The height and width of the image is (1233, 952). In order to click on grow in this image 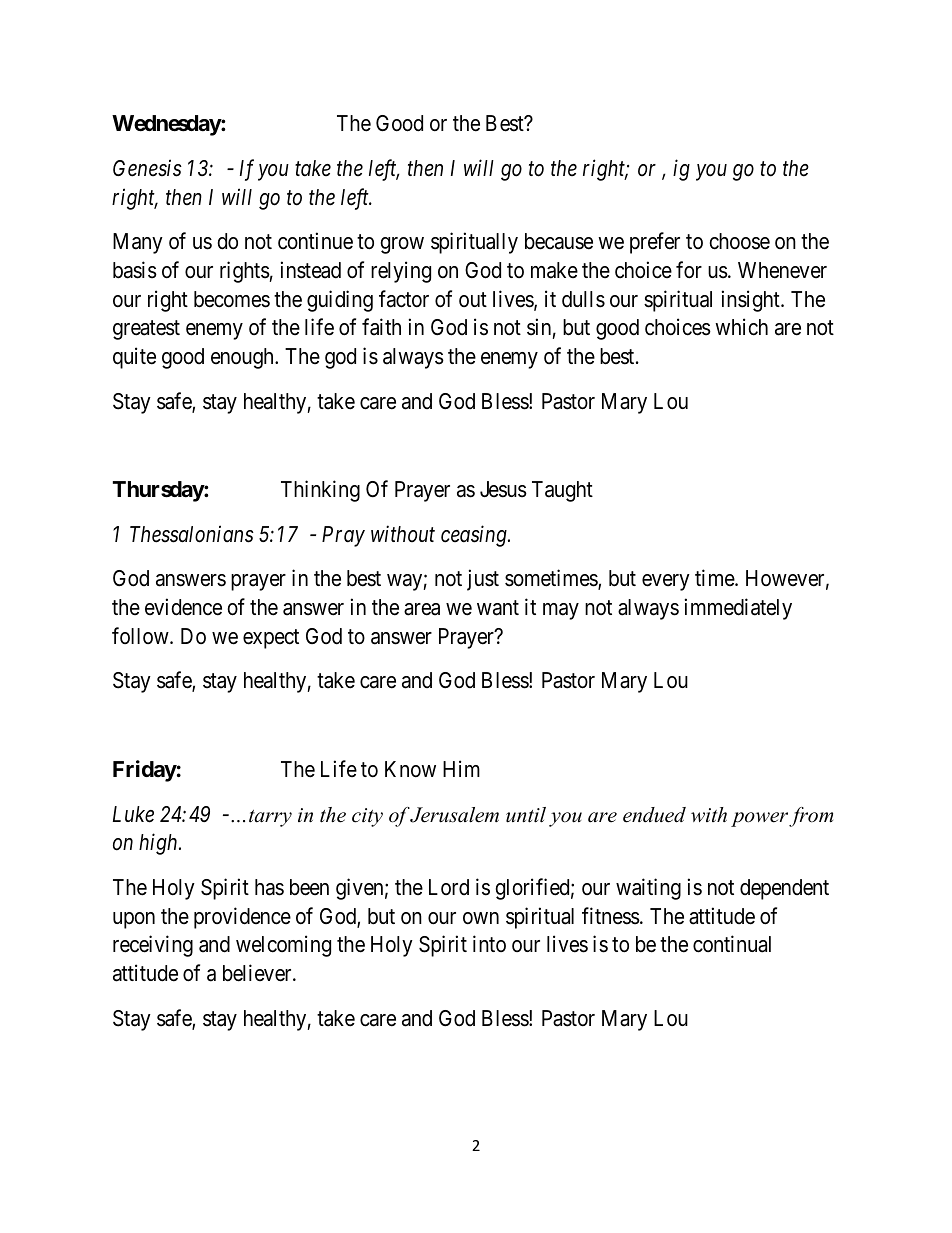, I will do `click(402, 245)`.
